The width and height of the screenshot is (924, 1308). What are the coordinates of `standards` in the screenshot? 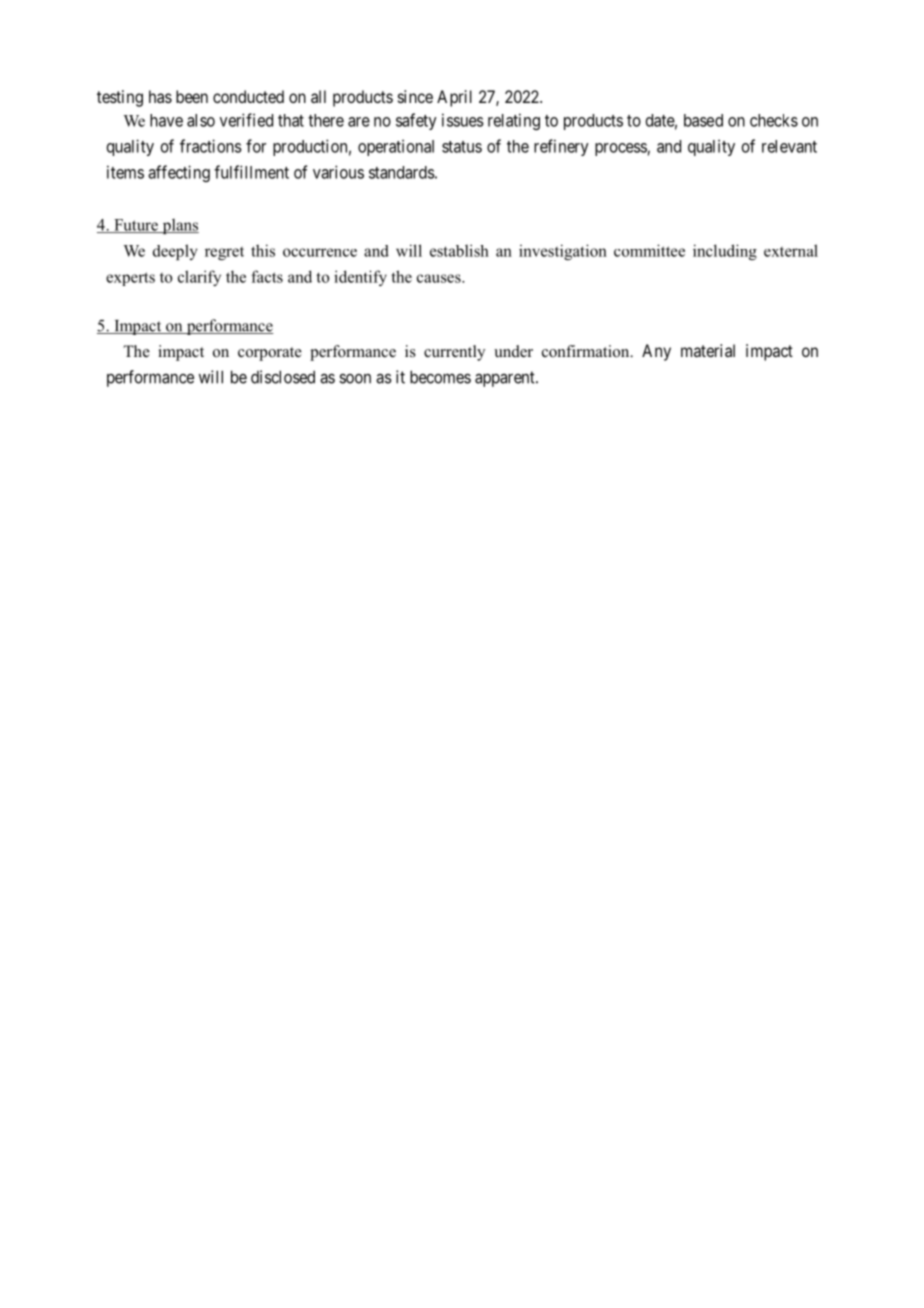 It's located at (402, 172).
